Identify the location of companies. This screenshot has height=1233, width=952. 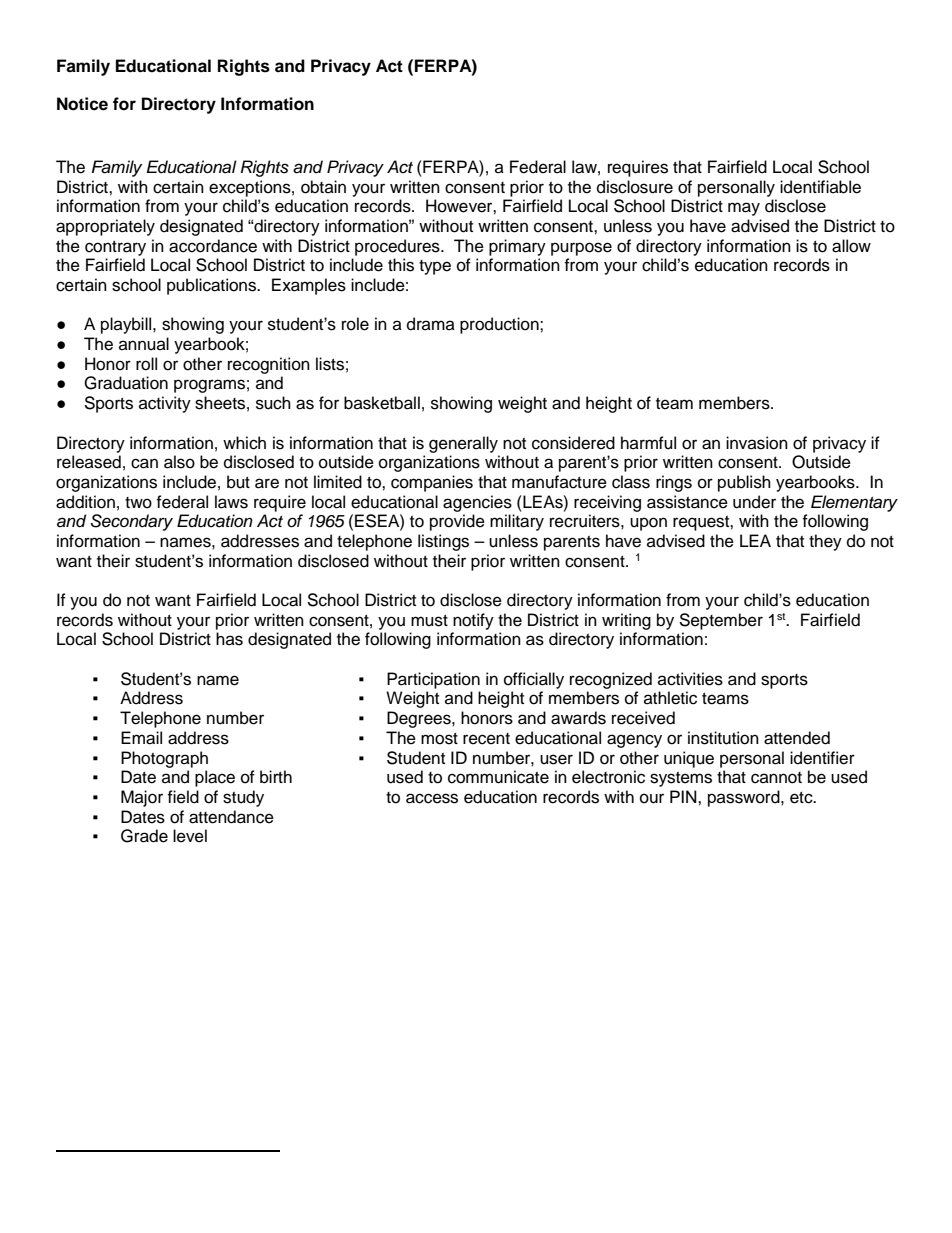
(432, 483).
